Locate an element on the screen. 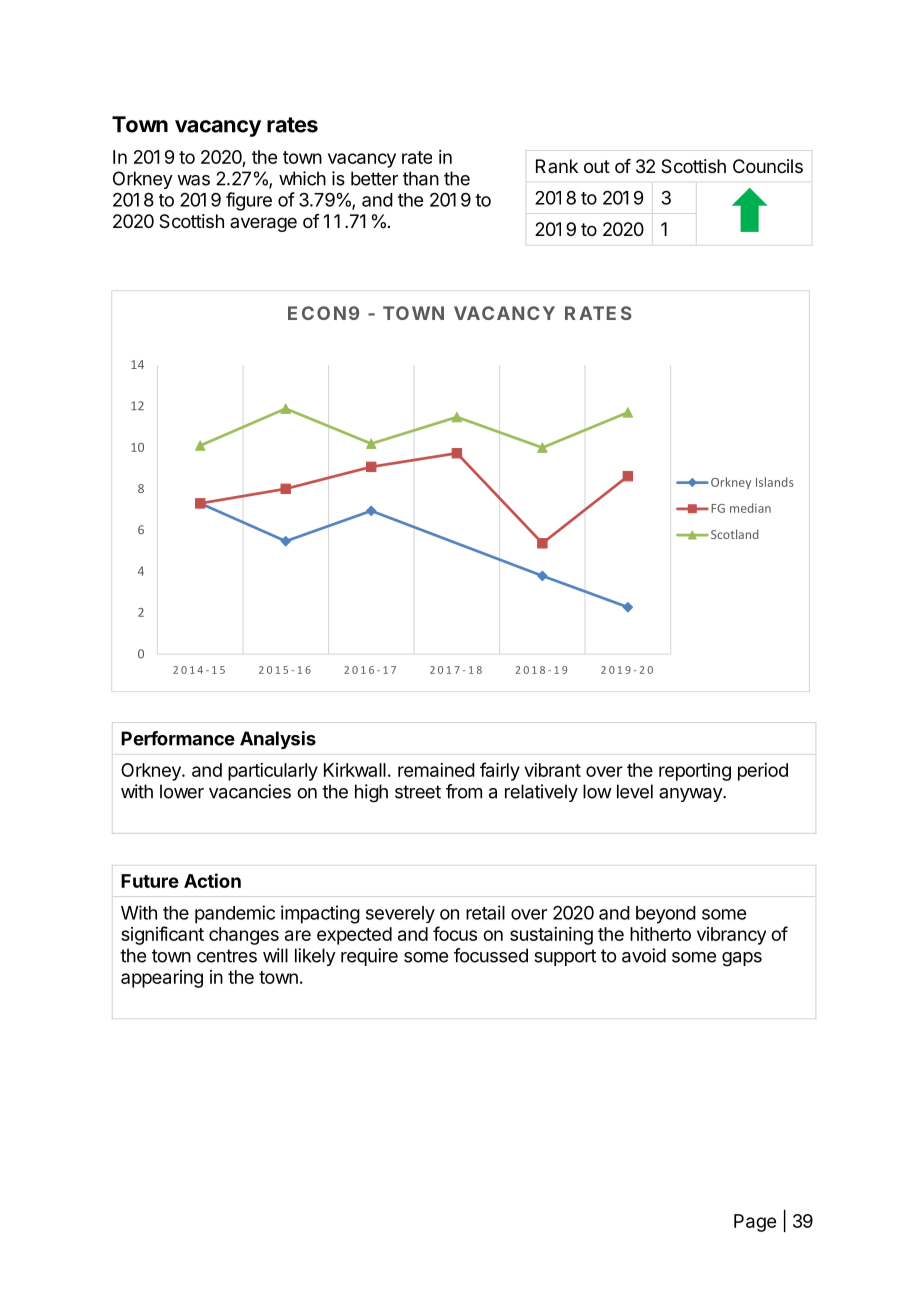 The image size is (924, 1308). than is located at coordinates (421, 178).
